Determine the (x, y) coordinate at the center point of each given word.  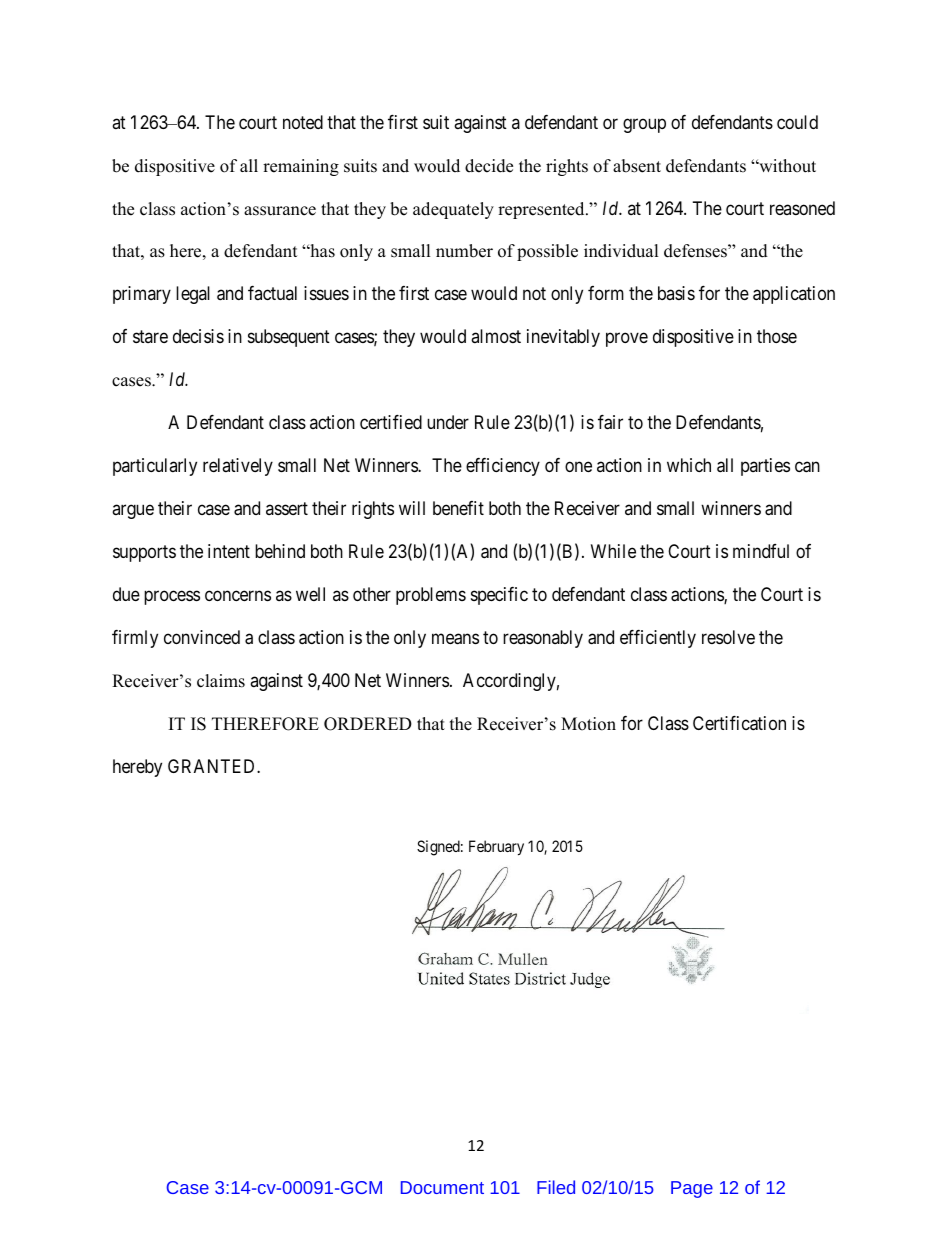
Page (692, 1189)
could (797, 122)
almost (496, 336)
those (777, 336)
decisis (198, 336)
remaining (301, 167)
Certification (739, 723)
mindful (761, 551)
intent (229, 551)
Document (442, 1187)
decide (489, 166)
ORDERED (368, 724)
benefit (458, 508)
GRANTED (213, 766)
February (496, 848)
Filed (556, 1187)
